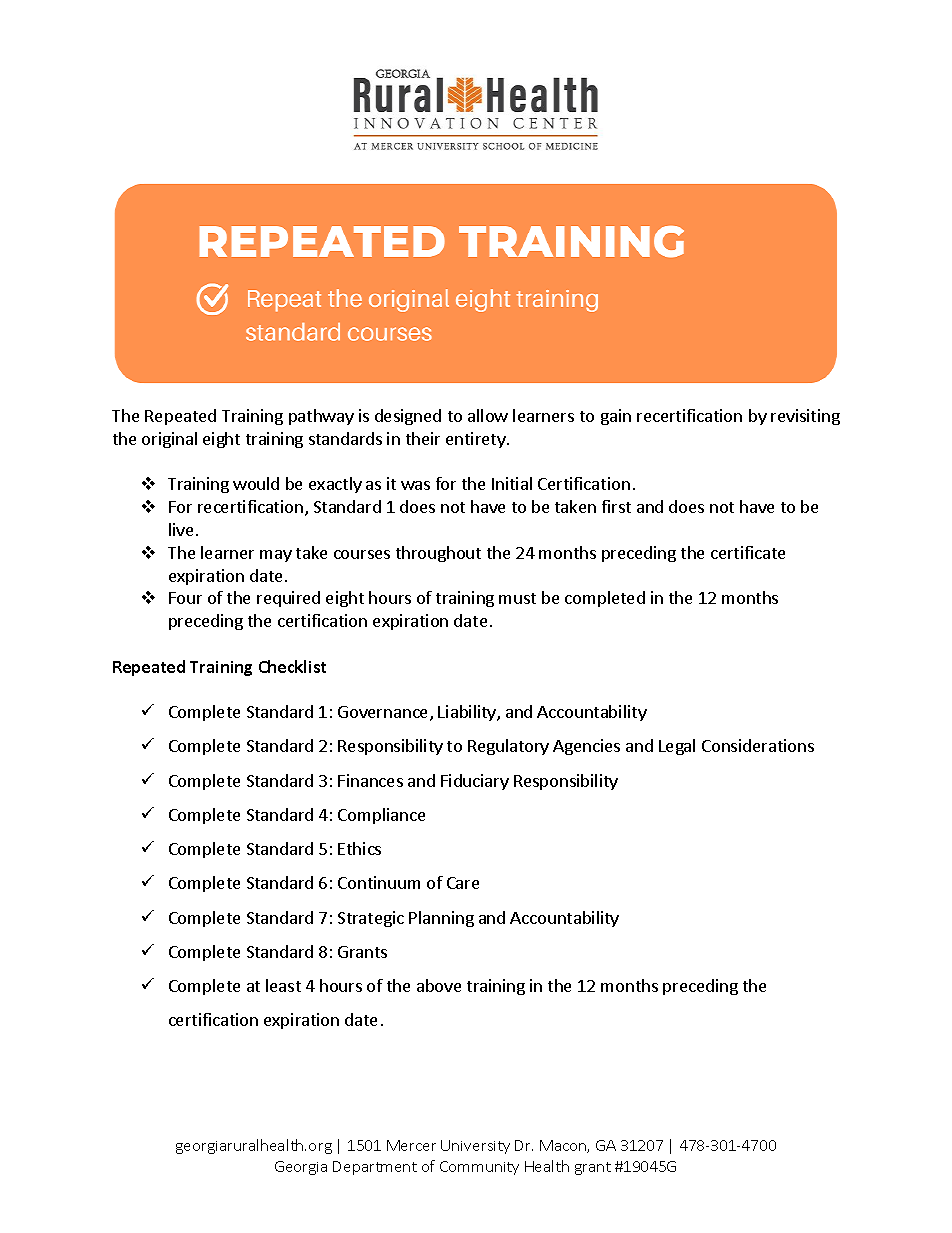 The image size is (952, 1233). Describe the element at coordinates (463, 883) in the screenshot. I see `Care` at that location.
